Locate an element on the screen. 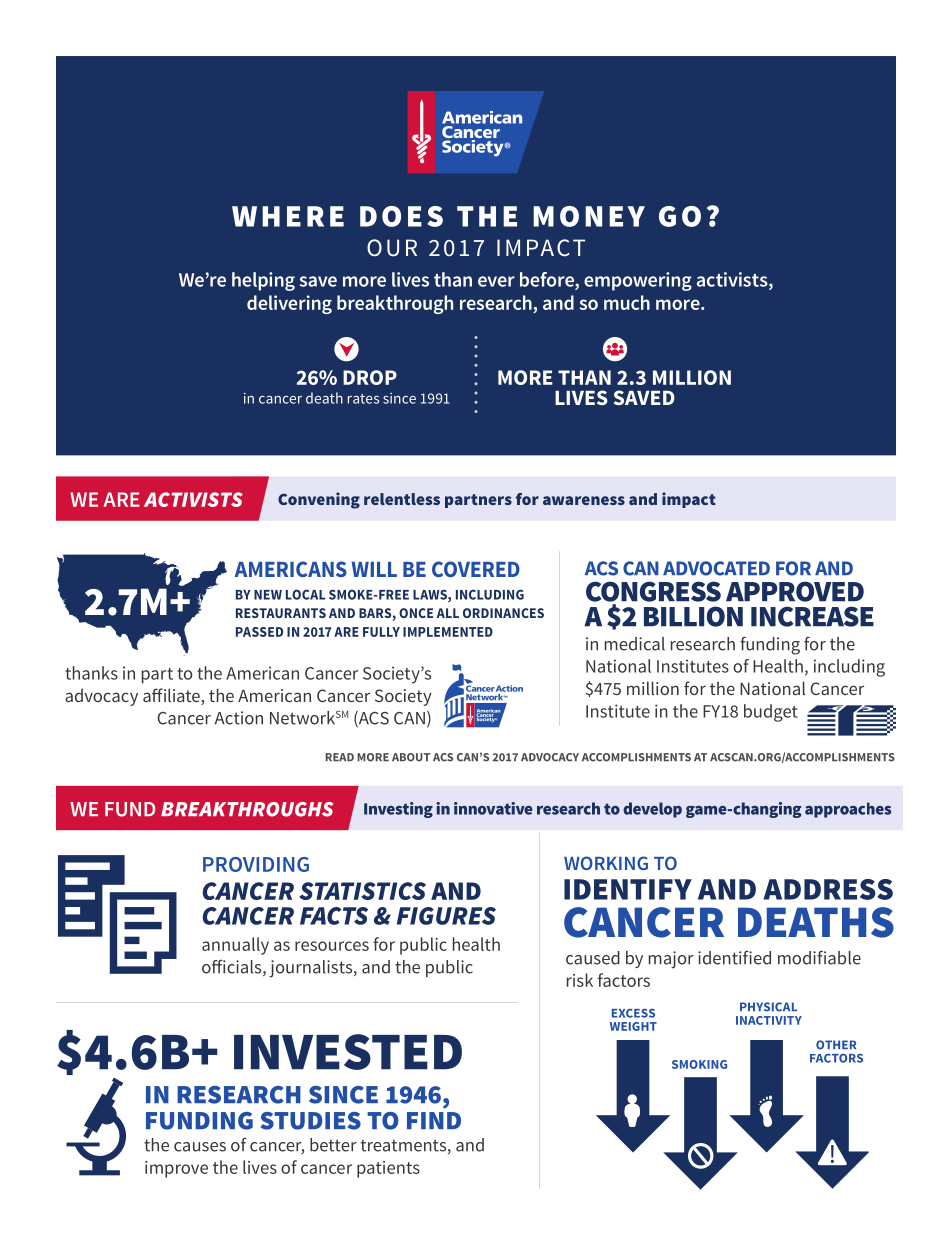  empowering is located at coordinates (638, 281).
